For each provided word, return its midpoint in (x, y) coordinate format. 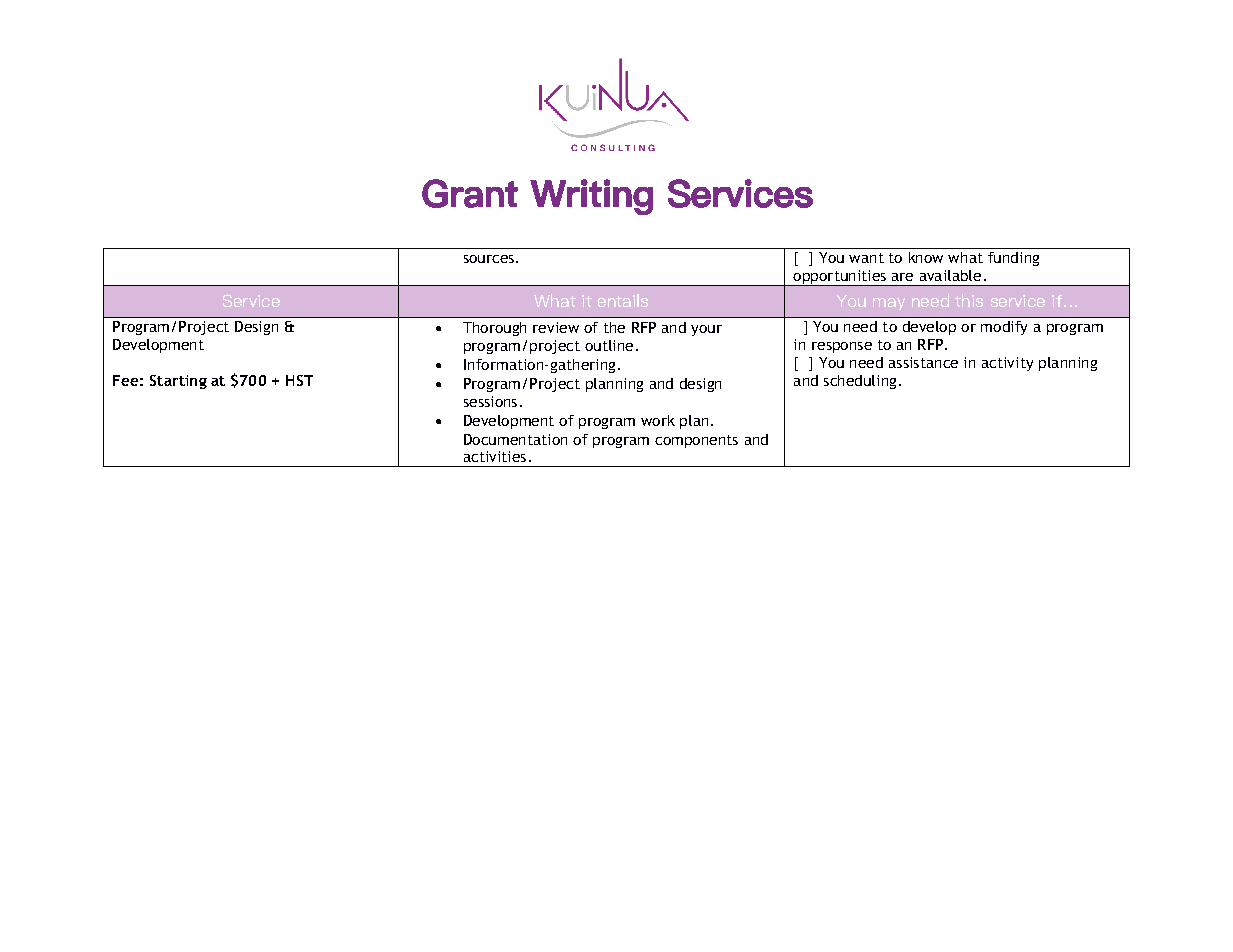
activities (495, 456)
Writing (591, 197)
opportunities (839, 278)
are (902, 277)
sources (489, 259)
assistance (923, 362)
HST (299, 380)
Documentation (515, 439)
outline (609, 345)
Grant (470, 193)
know (926, 257)
